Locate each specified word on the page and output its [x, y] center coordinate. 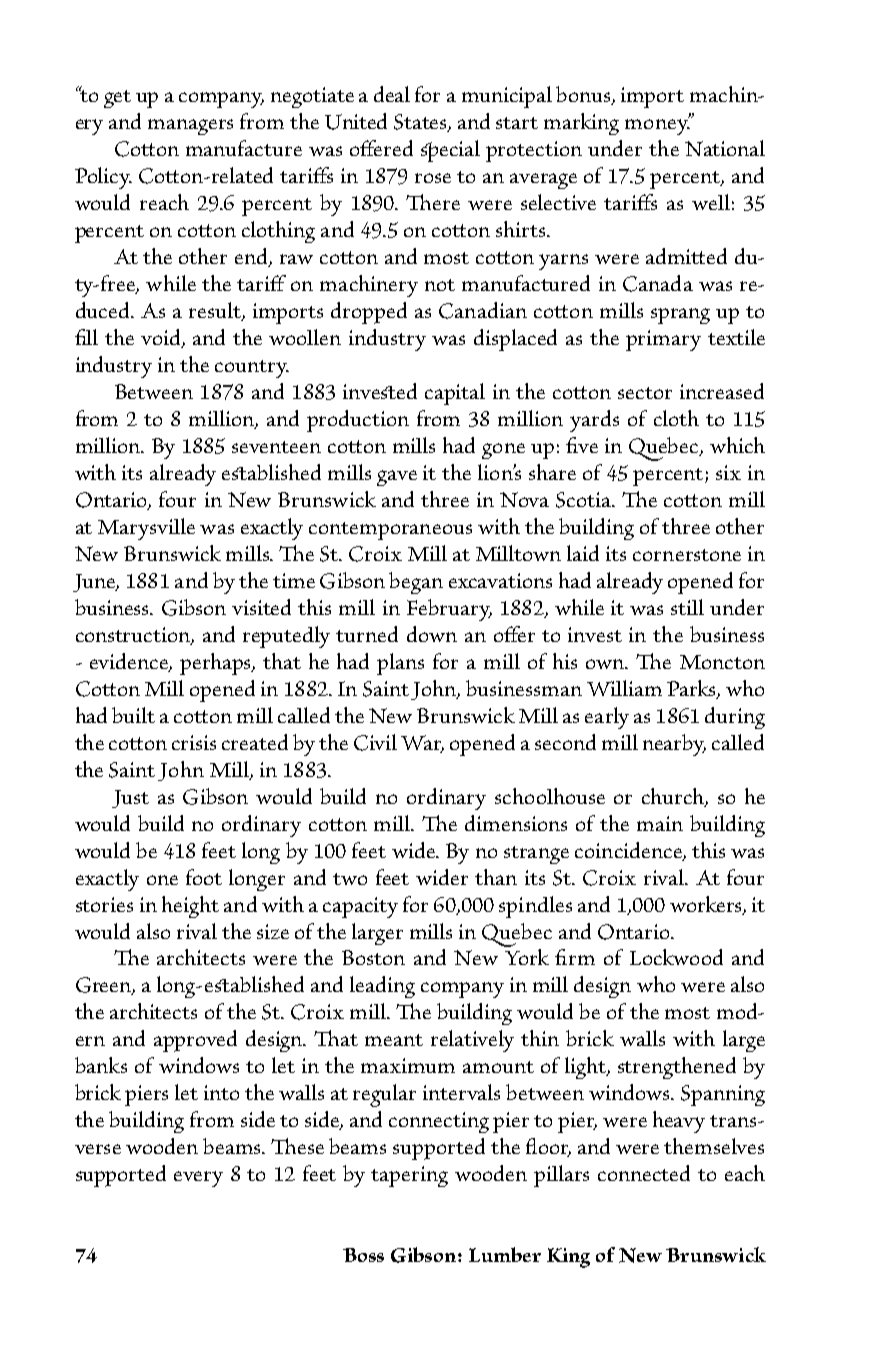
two [350, 879]
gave [397, 478]
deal [392, 94]
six [728, 472]
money [657, 126]
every [198, 1179]
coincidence [629, 851]
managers [190, 127]
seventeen [276, 447]
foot [204, 877]
